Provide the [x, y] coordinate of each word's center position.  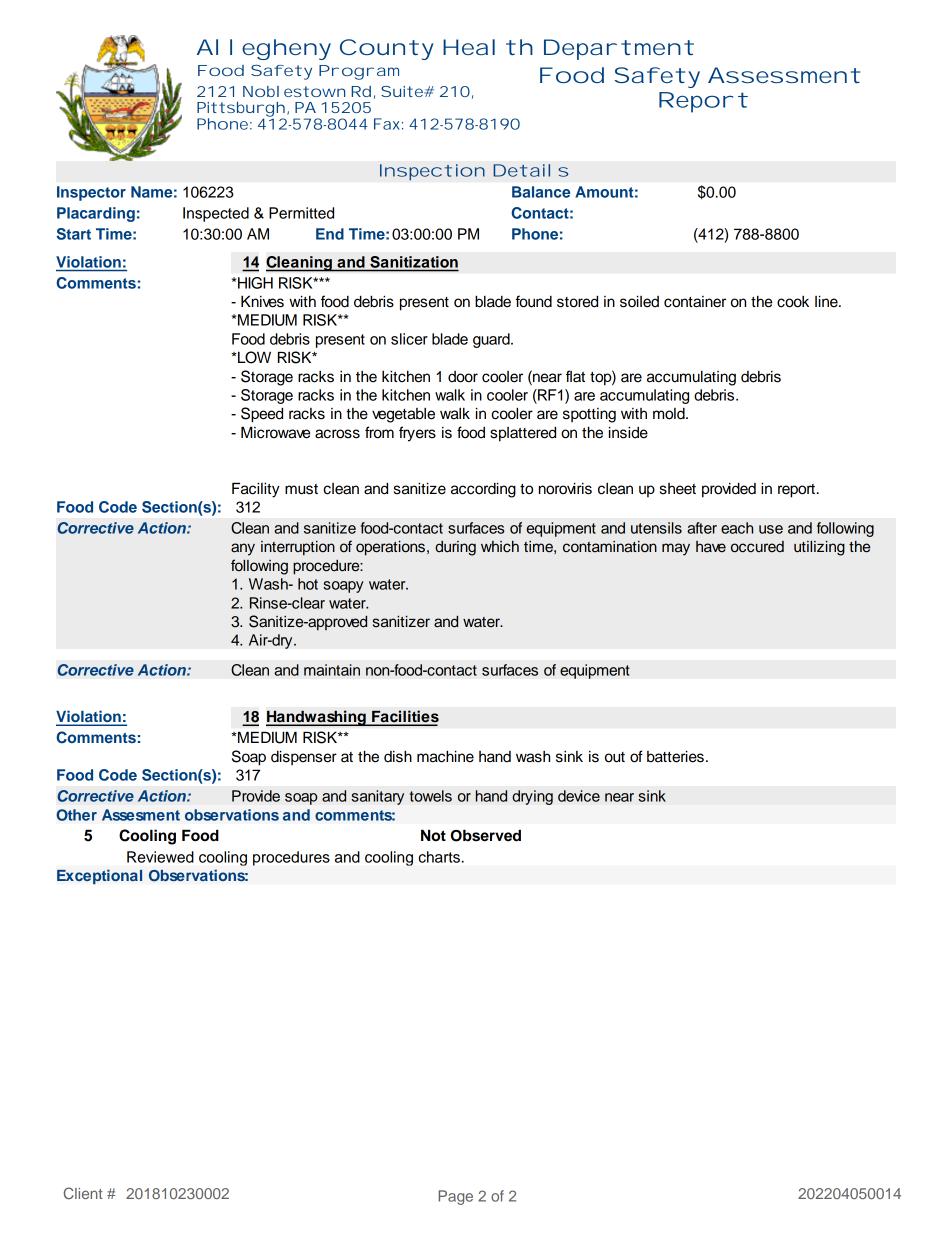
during [455, 548]
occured [757, 547]
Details [530, 170]
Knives [262, 301]
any [243, 549]
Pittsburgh [241, 110]
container [695, 302]
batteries [675, 756]
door [463, 377]
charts [439, 857]
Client [82, 1193]
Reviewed [160, 857]
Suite [403, 91]
